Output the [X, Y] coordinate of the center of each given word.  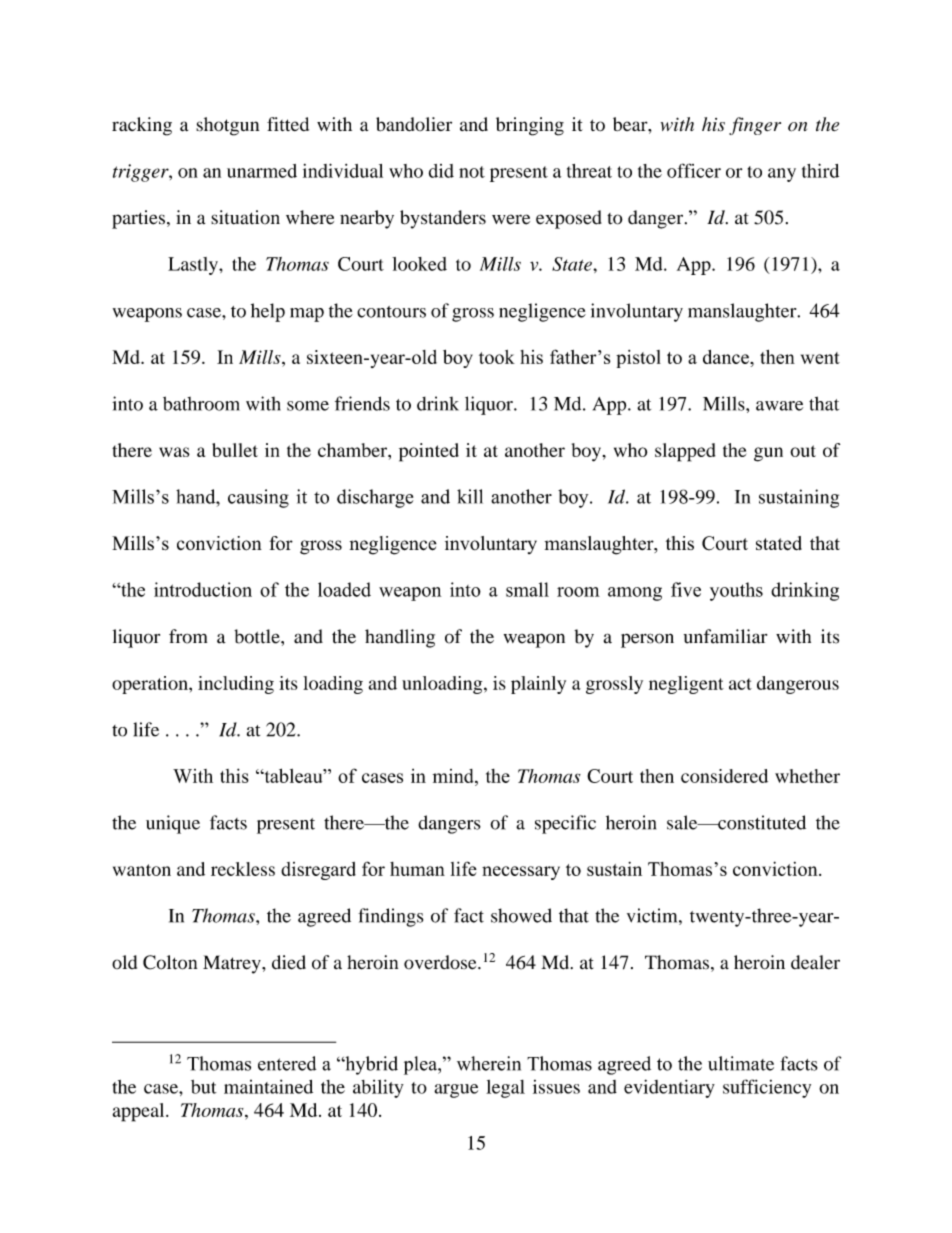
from [188, 636]
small [527, 589]
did [441, 171]
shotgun [227, 126]
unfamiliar [725, 636]
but [204, 1087]
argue [456, 1091]
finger [755, 126]
